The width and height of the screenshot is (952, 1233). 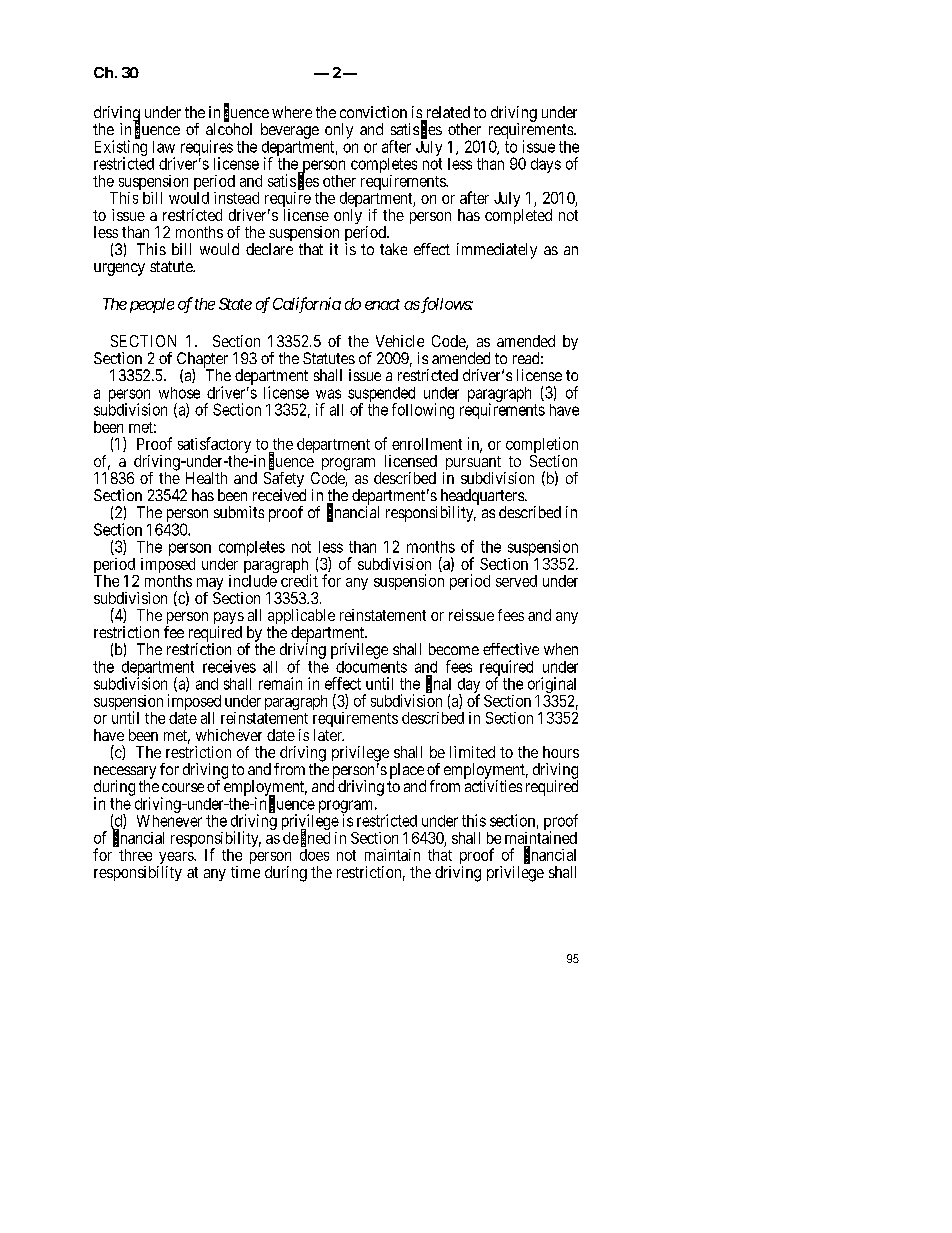 What do you see at coordinates (314, 855) in the screenshot?
I see `does` at bounding box center [314, 855].
